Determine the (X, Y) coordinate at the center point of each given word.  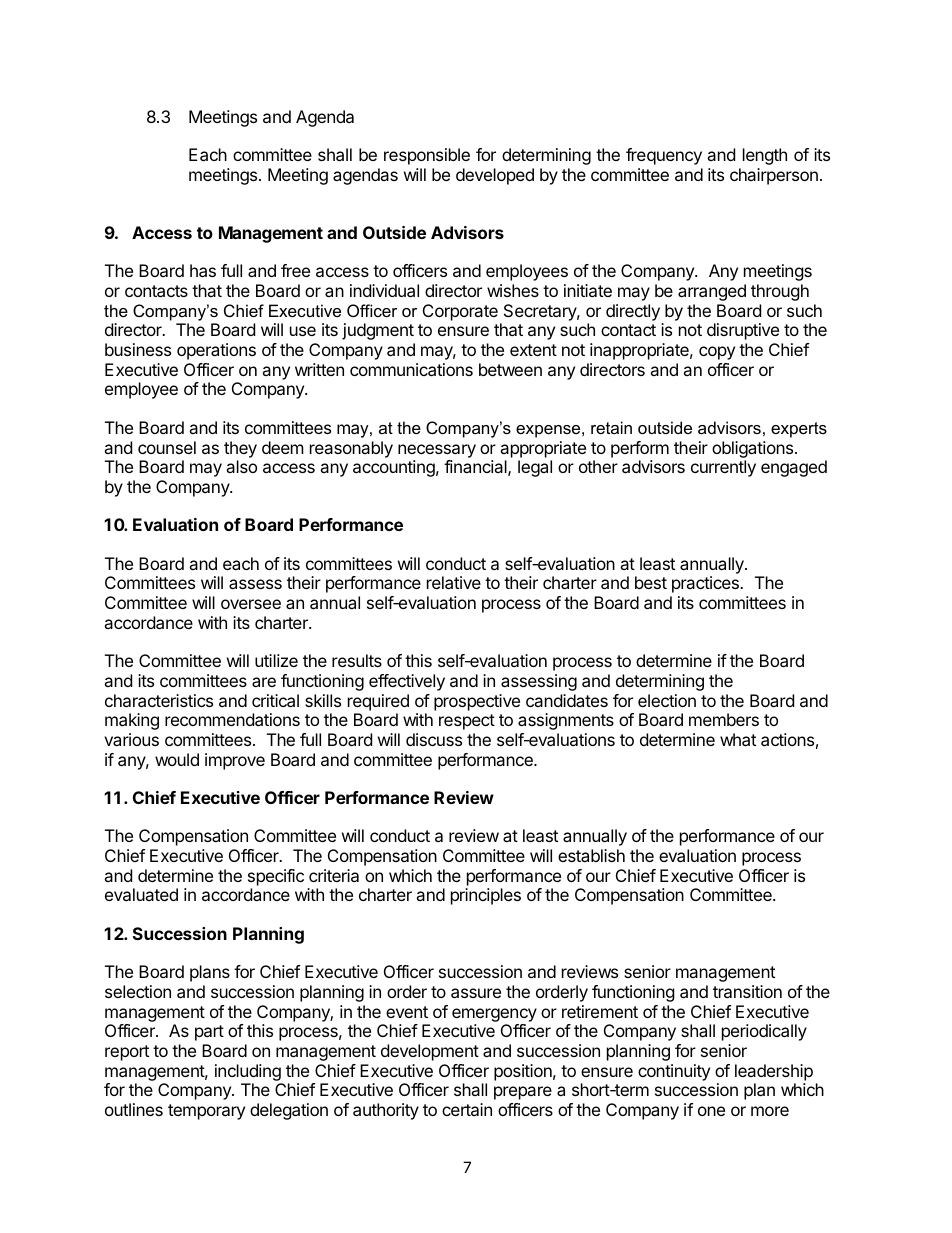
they (240, 449)
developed (495, 176)
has (203, 270)
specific (276, 877)
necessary (437, 451)
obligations (754, 449)
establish (591, 855)
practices (706, 584)
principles (486, 896)
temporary (206, 1112)
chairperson (774, 176)
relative (454, 582)
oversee (251, 604)
